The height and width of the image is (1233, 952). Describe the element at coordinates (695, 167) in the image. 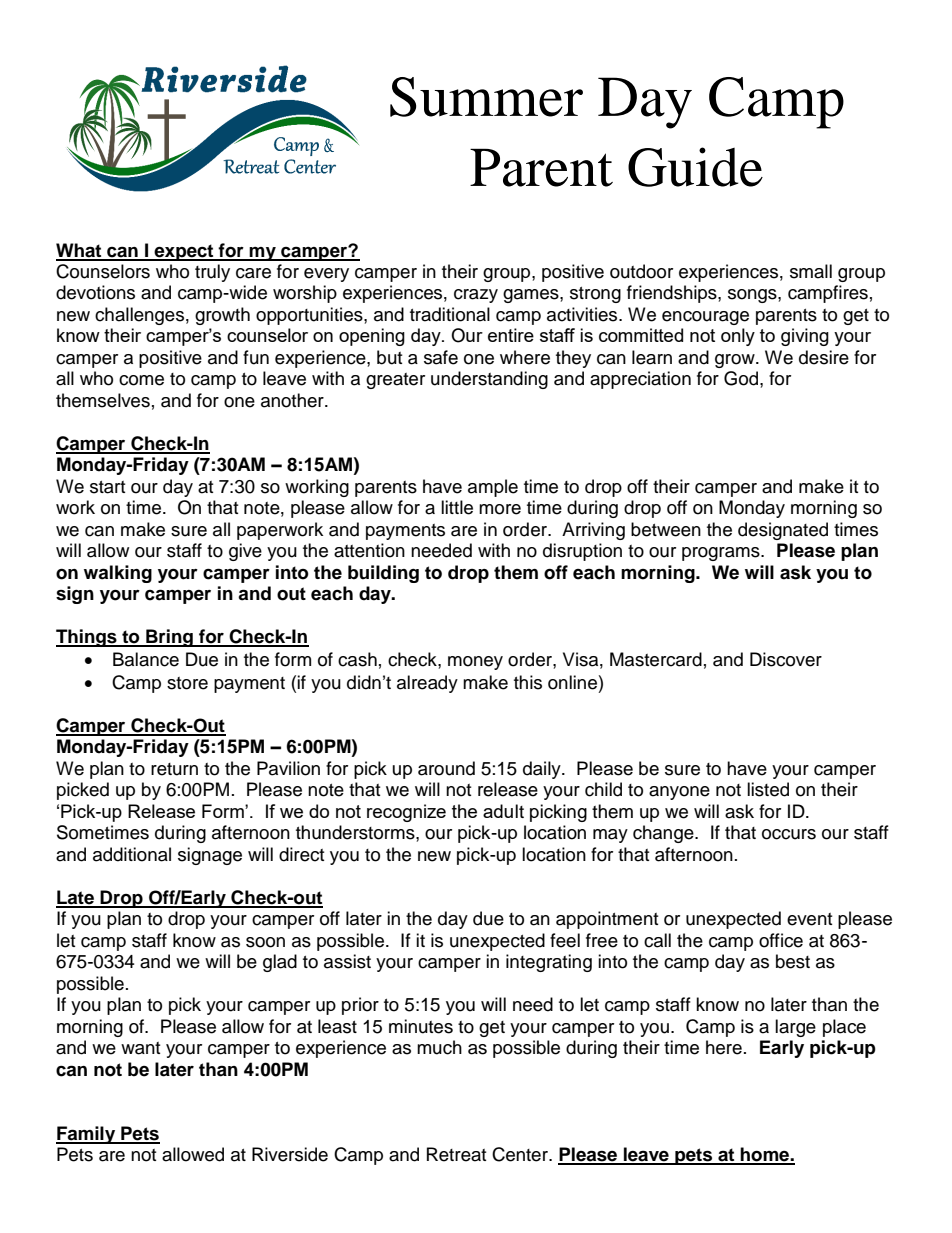

I see `Guide` at that location.
